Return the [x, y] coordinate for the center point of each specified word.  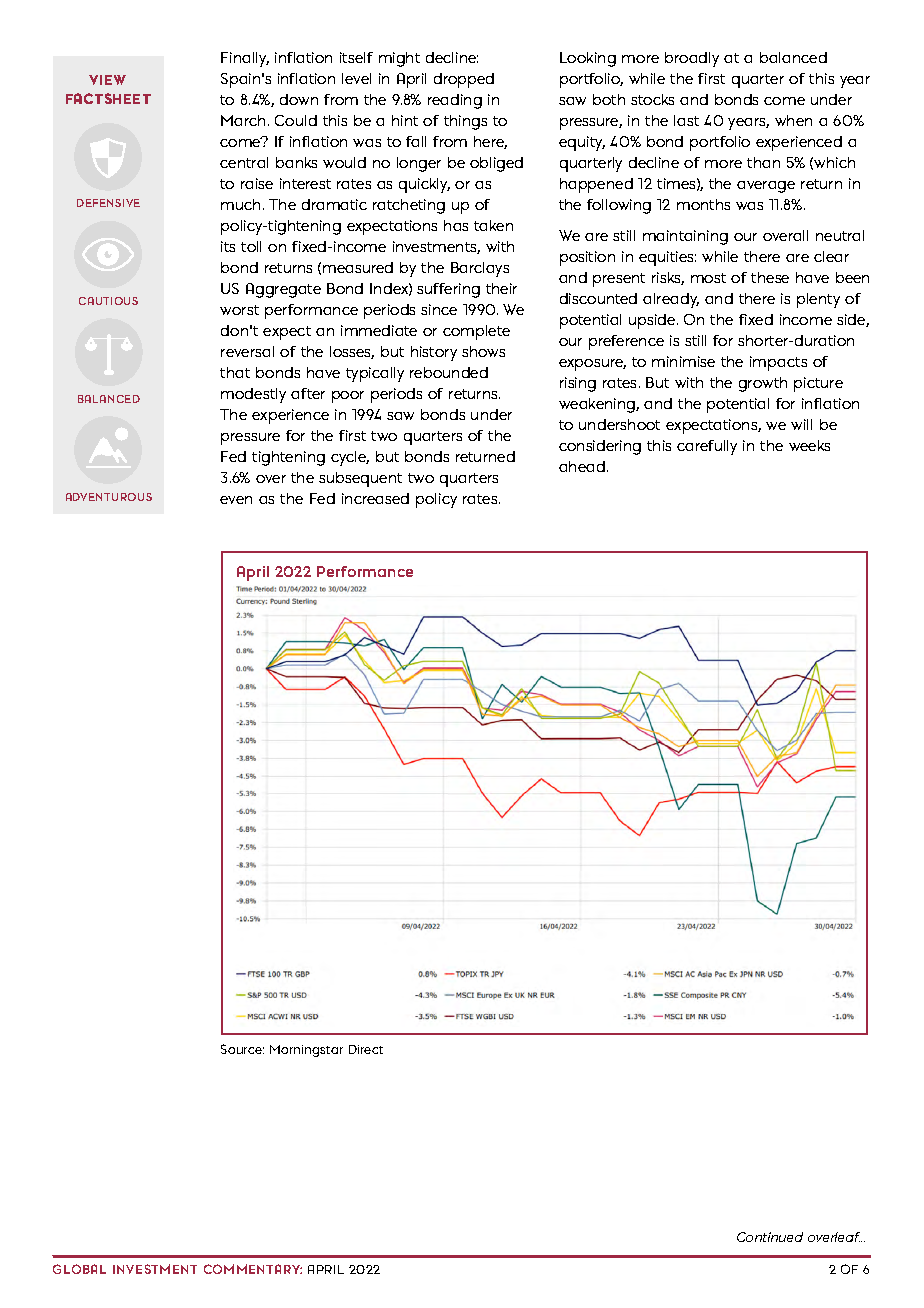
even [236, 500]
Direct [366, 1049]
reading [455, 101]
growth [763, 384]
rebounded [449, 372]
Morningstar [306, 1051]
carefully [707, 447]
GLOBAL [79, 1269]
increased [375, 498]
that [235, 372]
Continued [770, 1237]
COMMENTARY [253, 1269]
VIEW [107, 80]
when [793, 120]
